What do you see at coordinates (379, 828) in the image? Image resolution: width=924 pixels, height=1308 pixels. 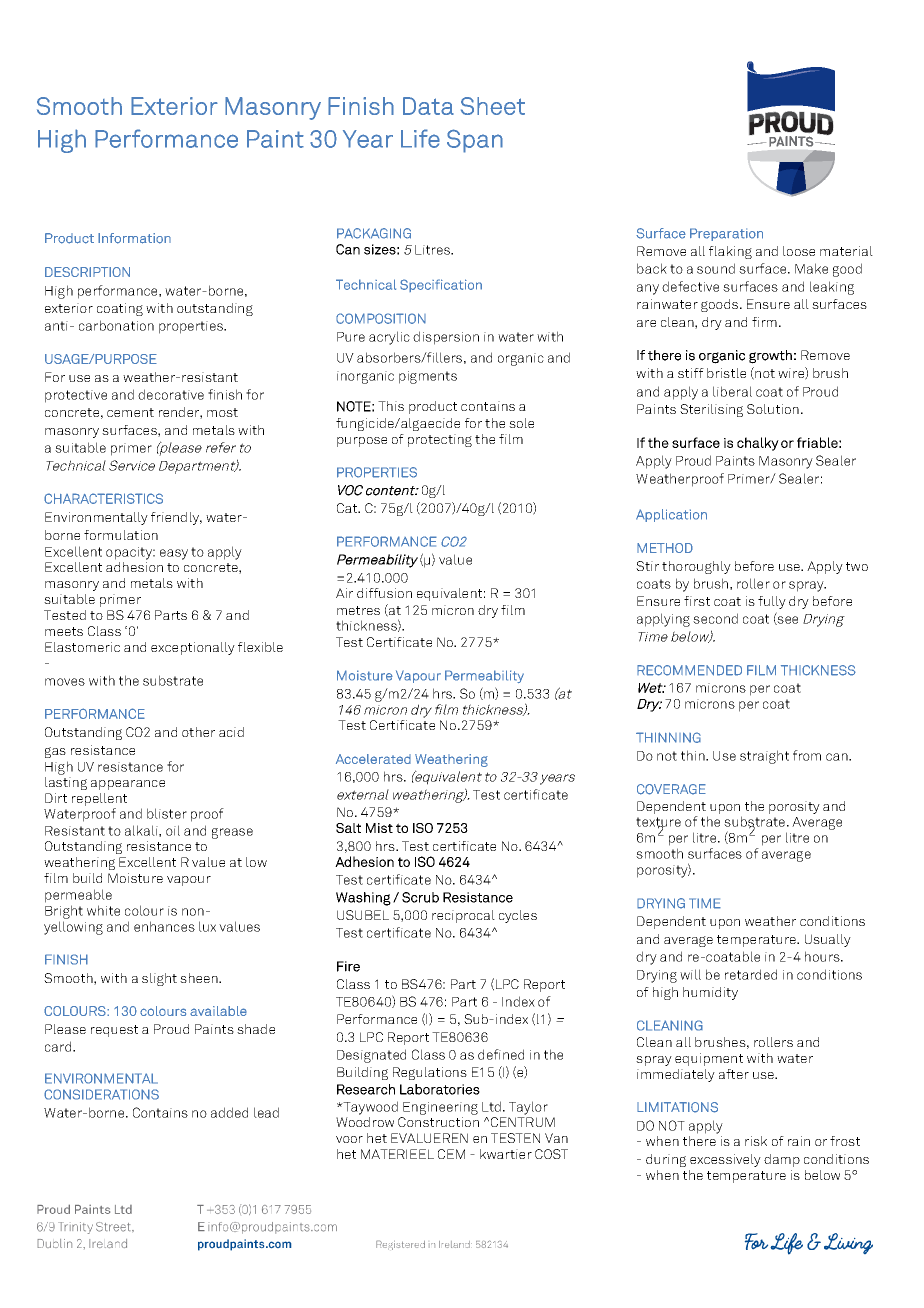 I see `Mist` at bounding box center [379, 828].
